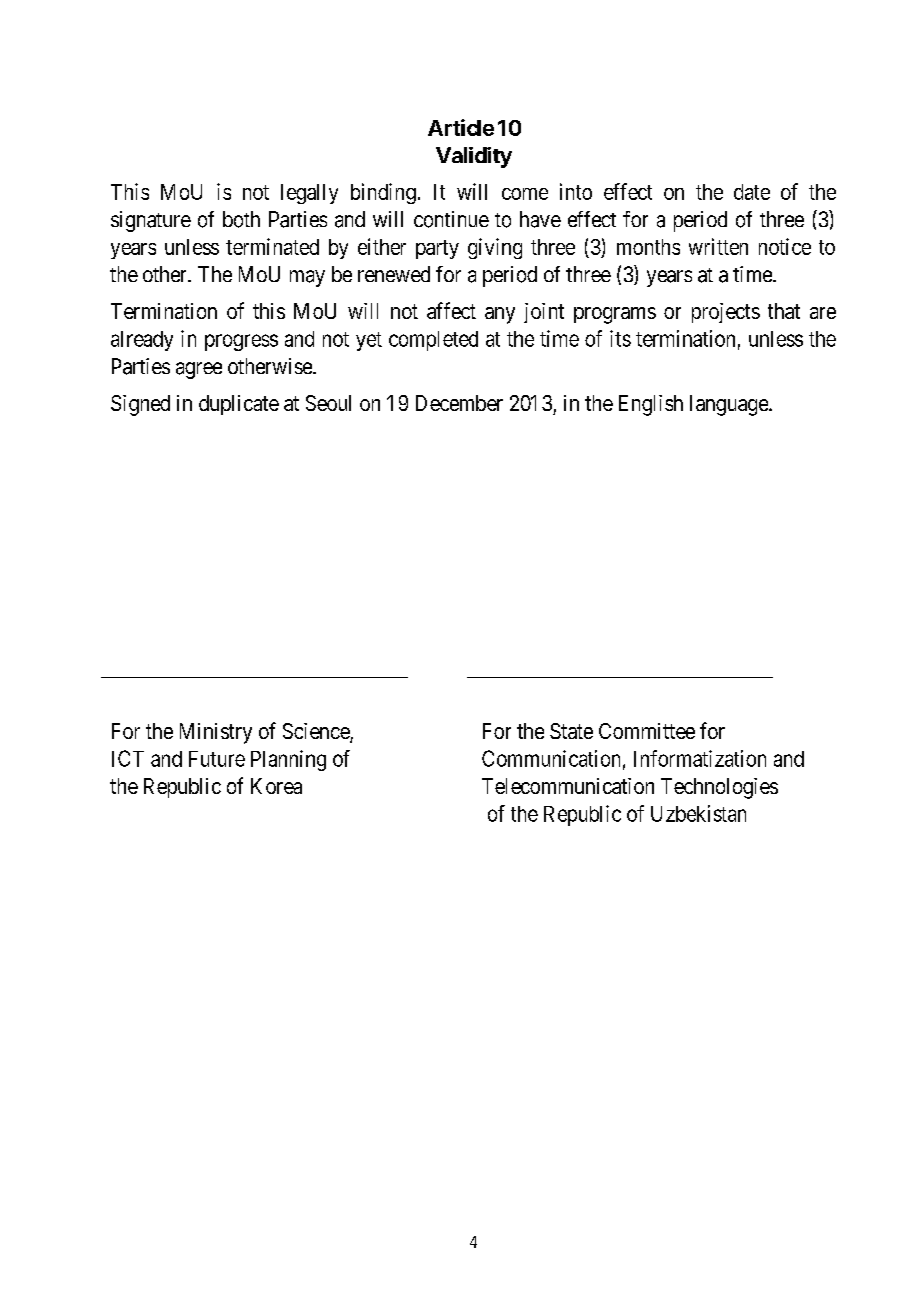 The height and width of the page is (1308, 924). I want to click on language, so click(730, 405).
